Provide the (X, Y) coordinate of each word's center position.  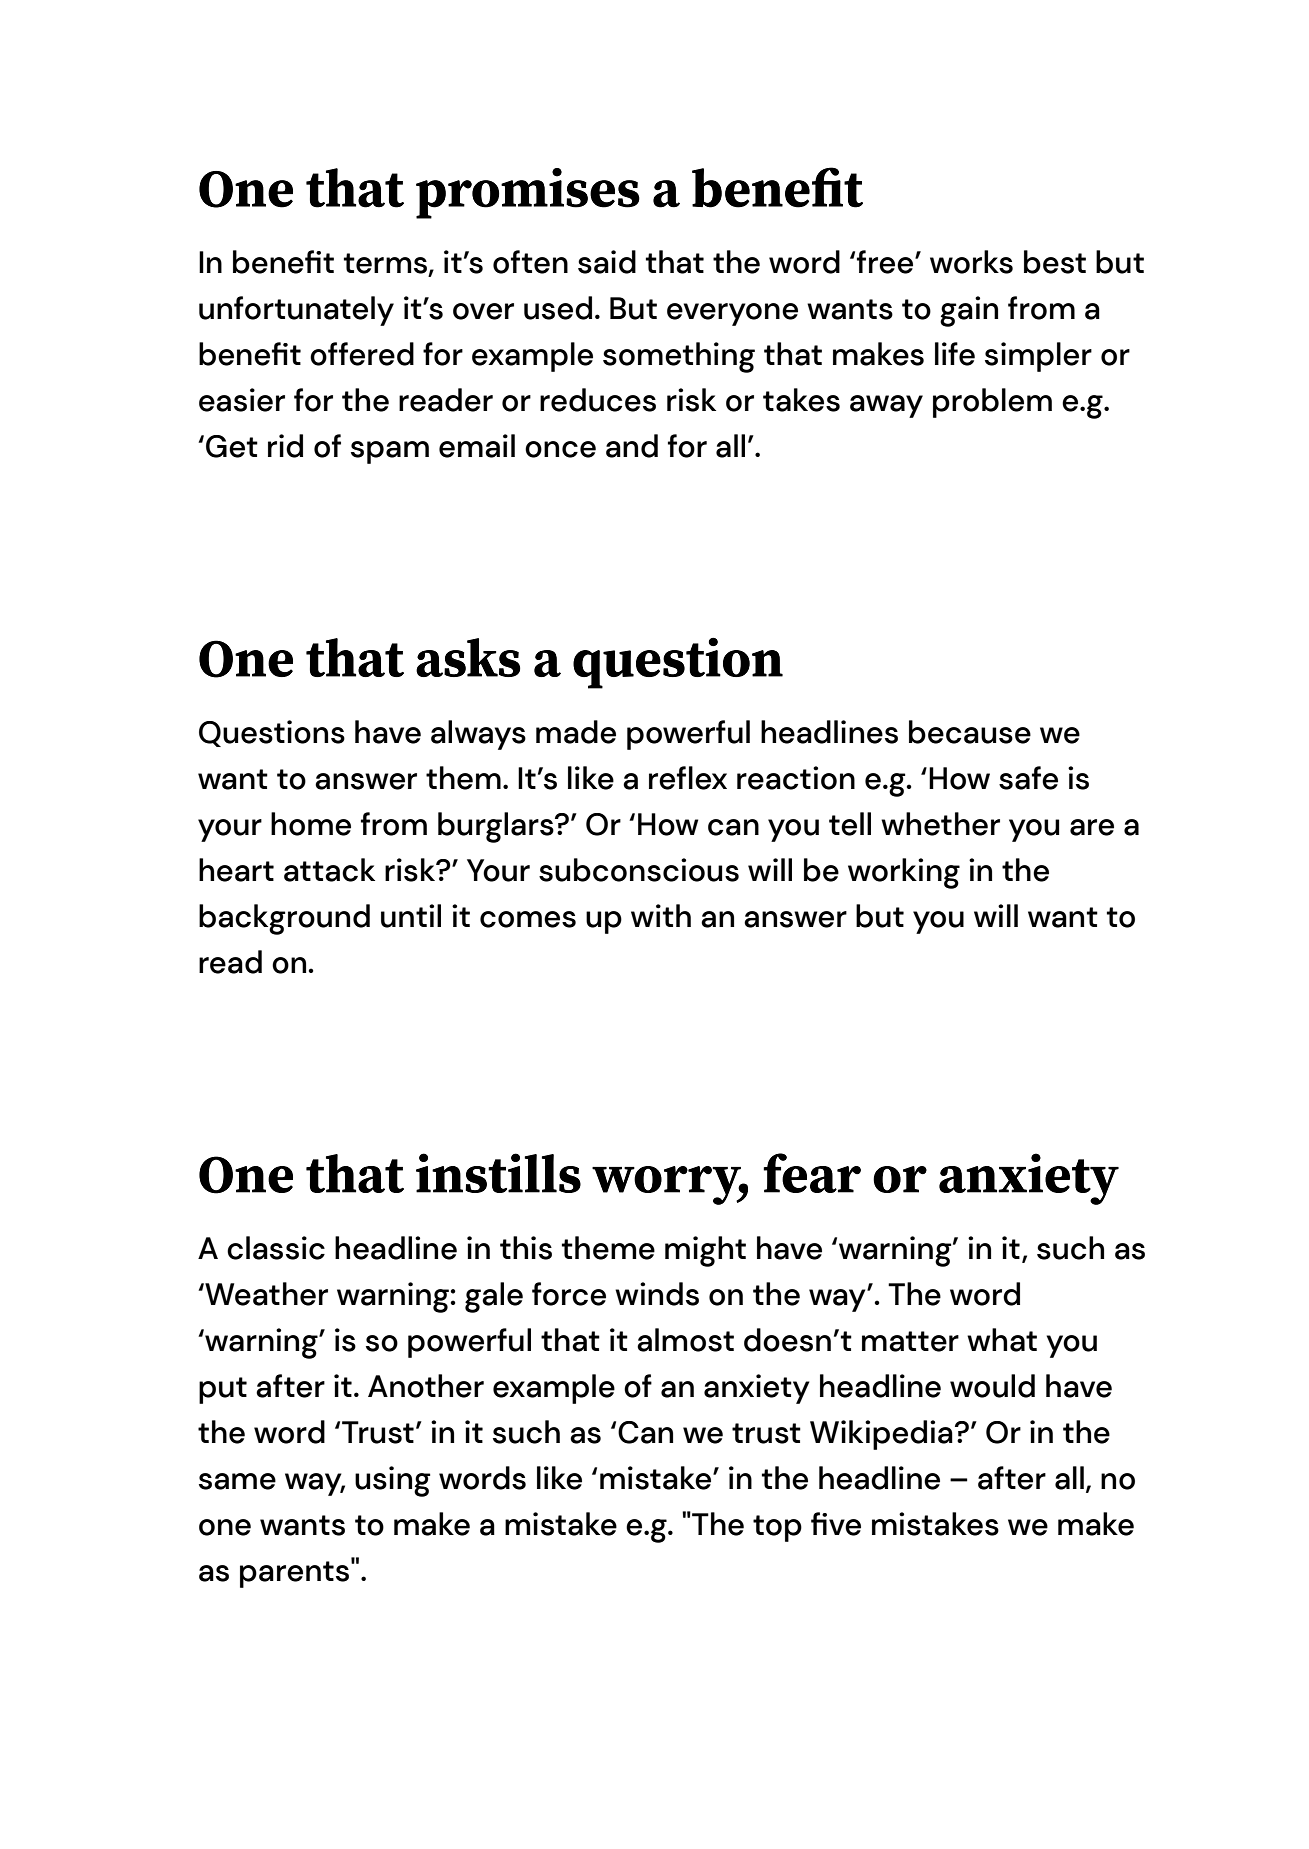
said (607, 262)
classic (276, 1248)
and (632, 446)
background (284, 919)
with (661, 915)
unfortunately (296, 311)
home (311, 824)
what (1002, 1340)
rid (285, 446)
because (970, 732)
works (971, 262)
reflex (688, 778)
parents (296, 1573)
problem (992, 403)
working (904, 873)
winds (657, 1294)
